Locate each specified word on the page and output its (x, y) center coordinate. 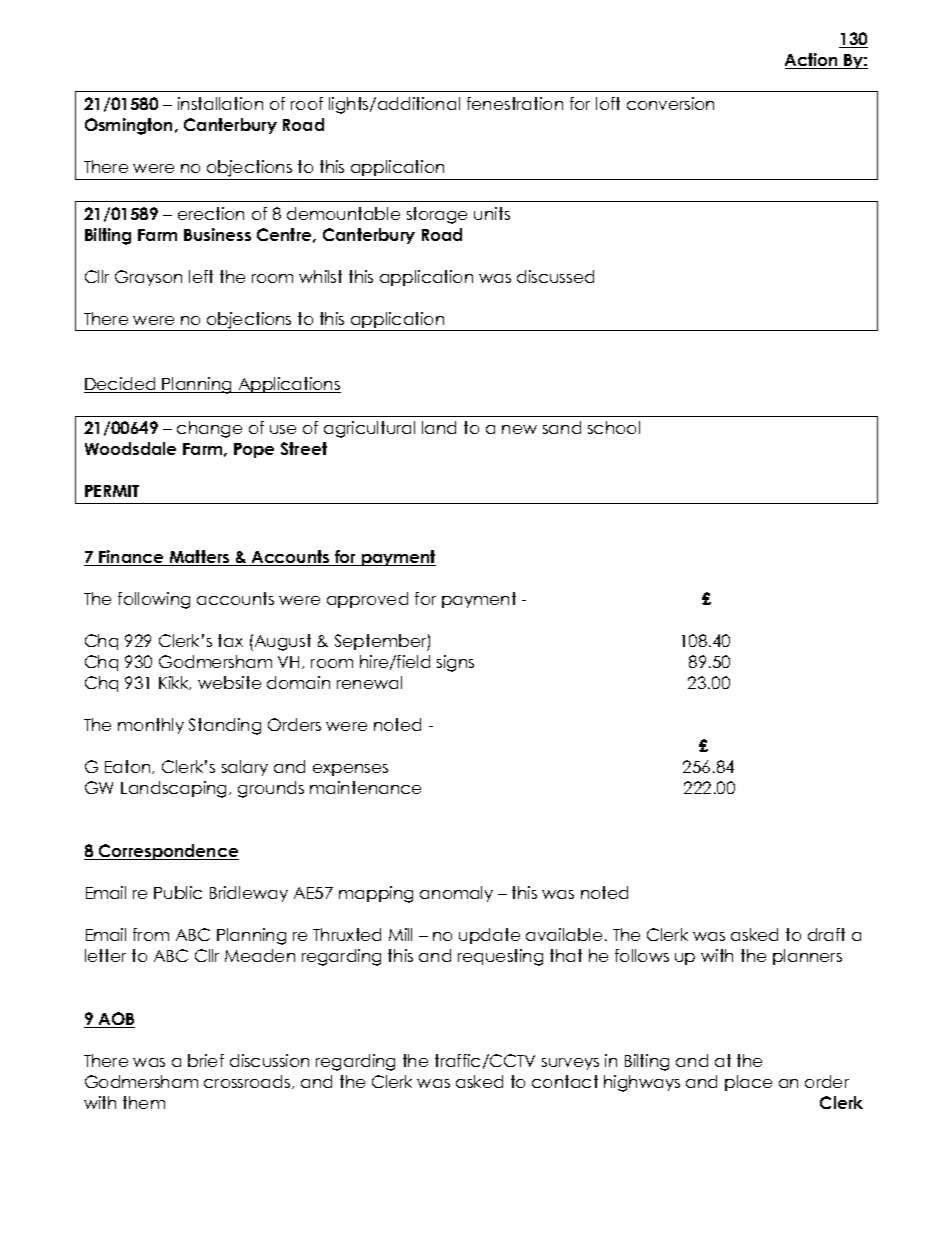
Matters (199, 558)
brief (206, 1060)
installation (220, 103)
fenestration (515, 103)
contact (565, 1081)
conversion (670, 103)
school (614, 427)
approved (367, 600)
